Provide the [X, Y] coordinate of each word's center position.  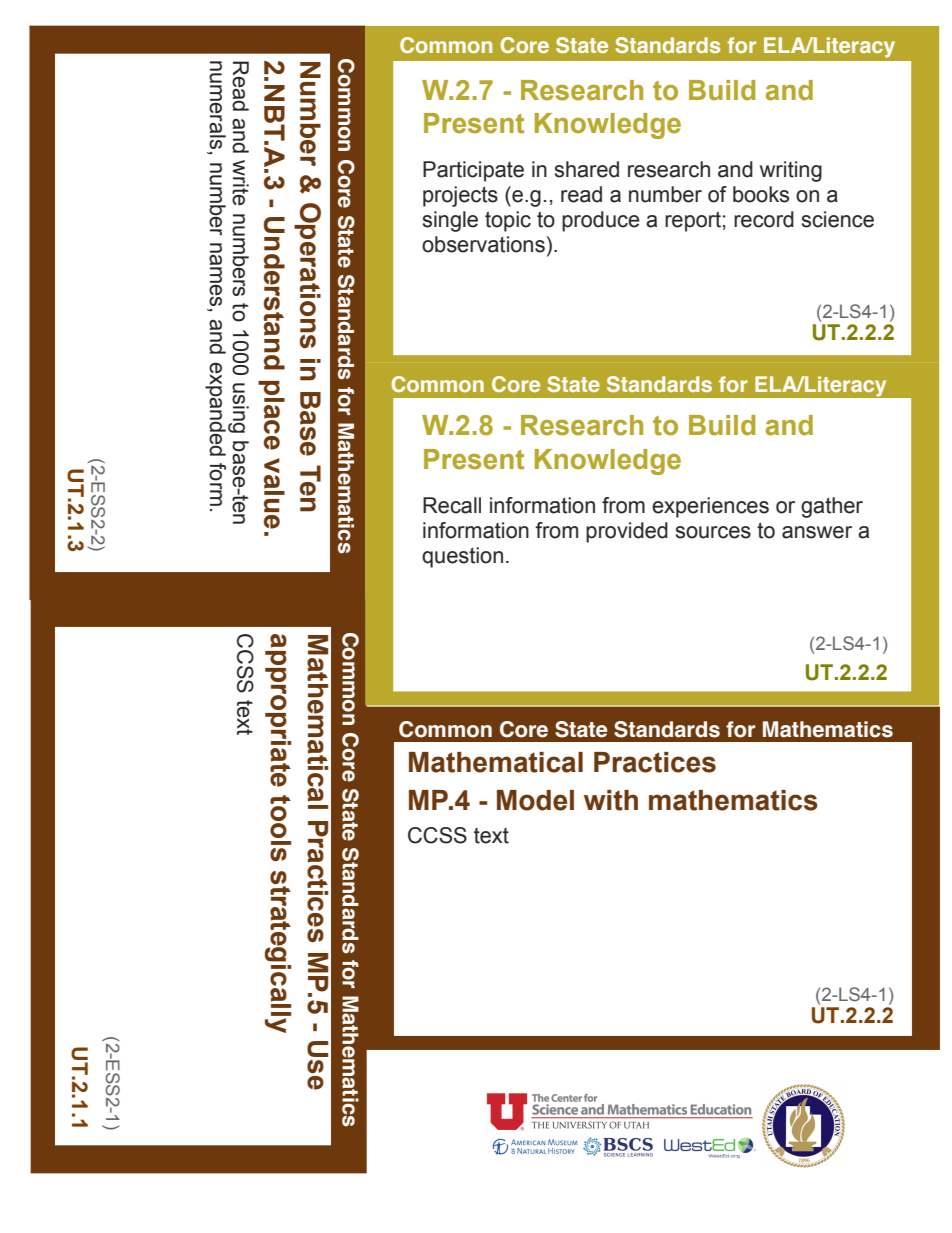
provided [627, 532]
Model [535, 800]
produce [601, 221]
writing [791, 171]
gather [832, 507]
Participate [473, 171]
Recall [452, 505]
